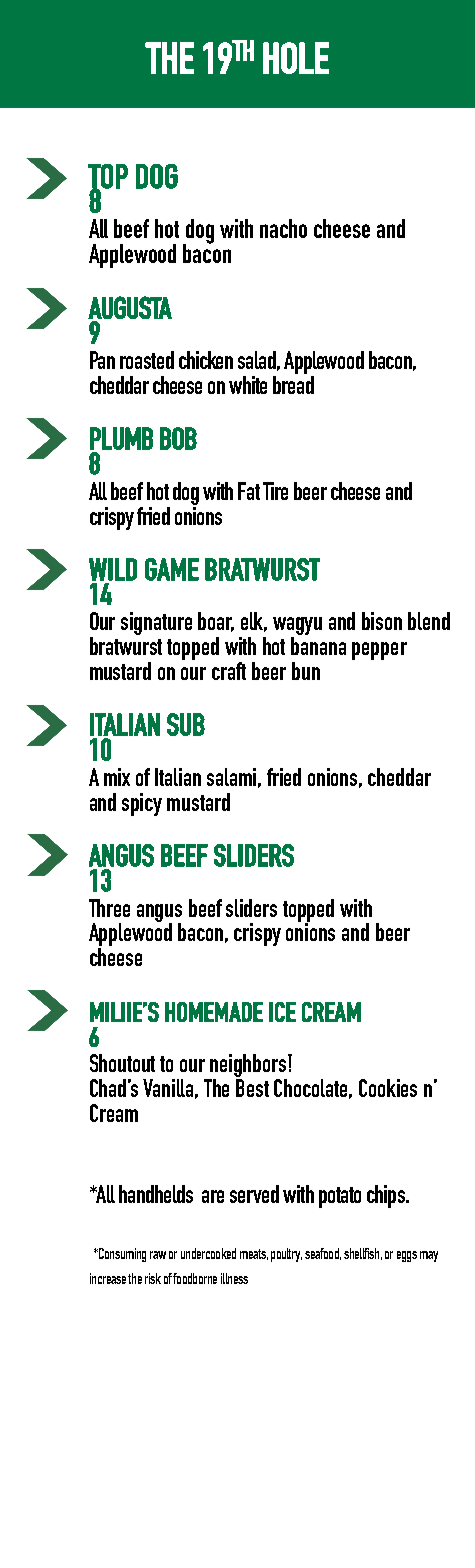  I want to click on raw, so click(158, 1255).
